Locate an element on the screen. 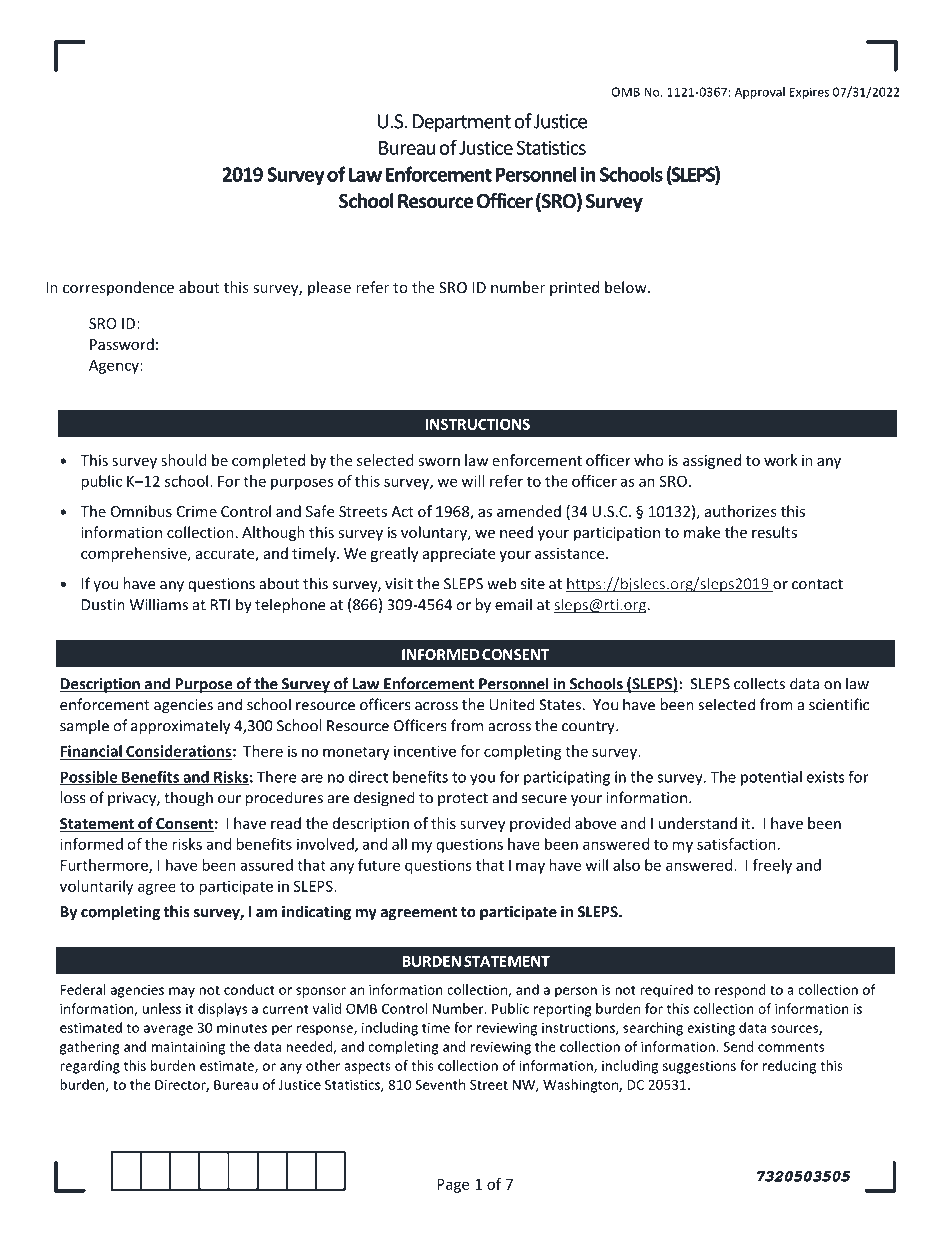 This screenshot has height=1233, width=952. Approval is located at coordinates (760, 93).
